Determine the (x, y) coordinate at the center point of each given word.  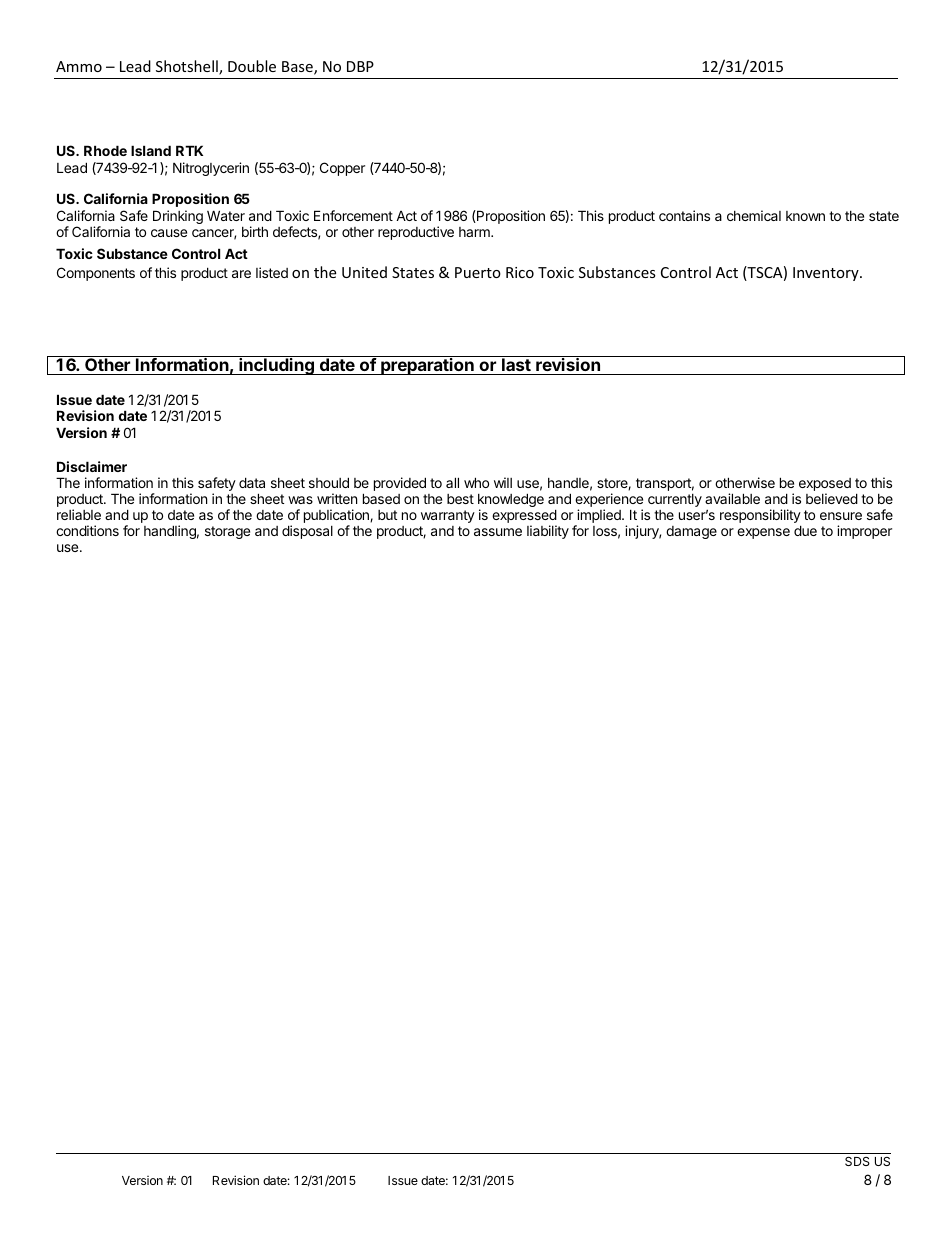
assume (498, 532)
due (805, 530)
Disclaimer (92, 466)
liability (548, 532)
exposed (825, 486)
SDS (857, 1161)
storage (227, 532)
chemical (754, 215)
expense (763, 533)
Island (151, 150)
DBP (360, 66)
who (476, 482)
